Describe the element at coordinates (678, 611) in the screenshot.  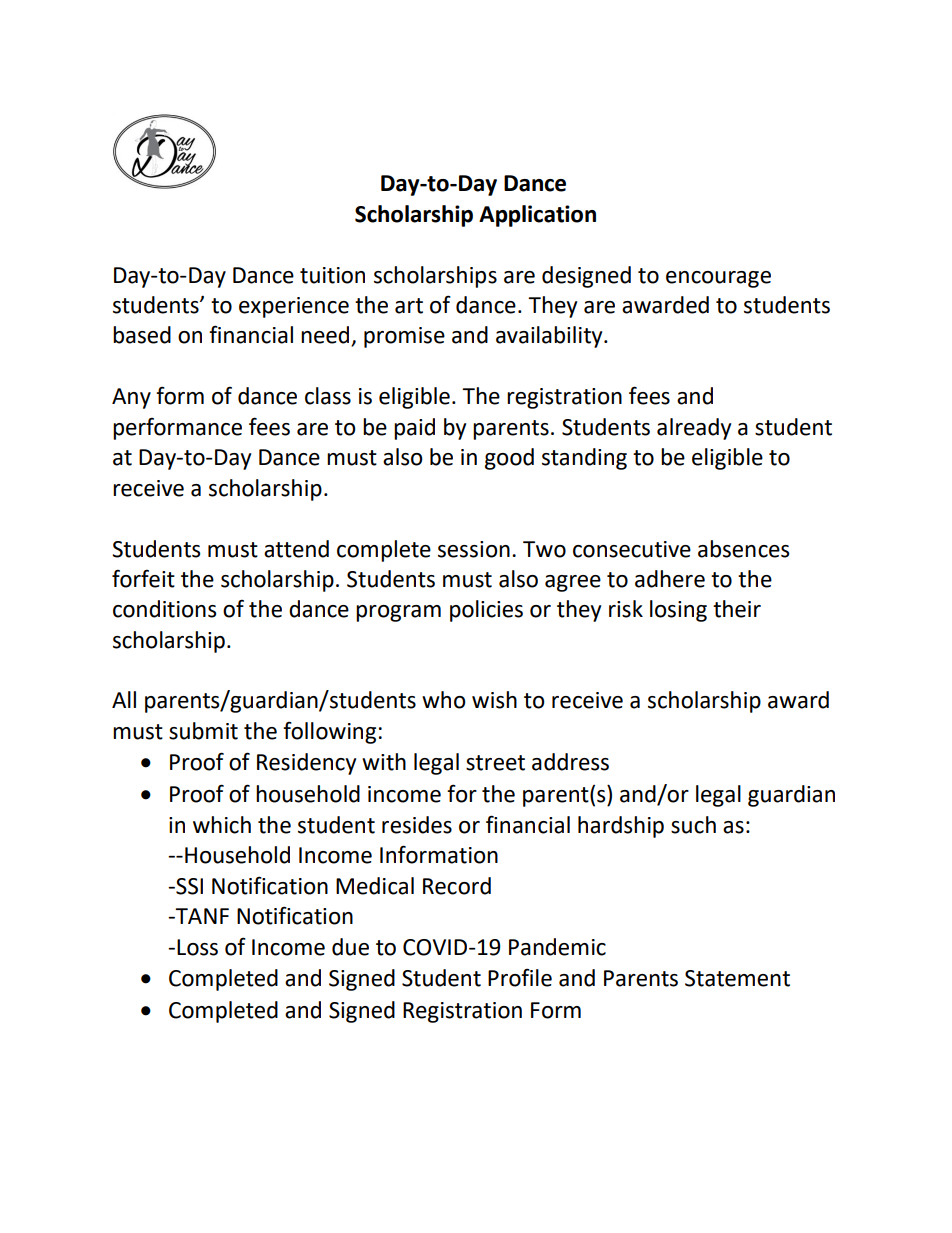
I see `losing` at that location.
